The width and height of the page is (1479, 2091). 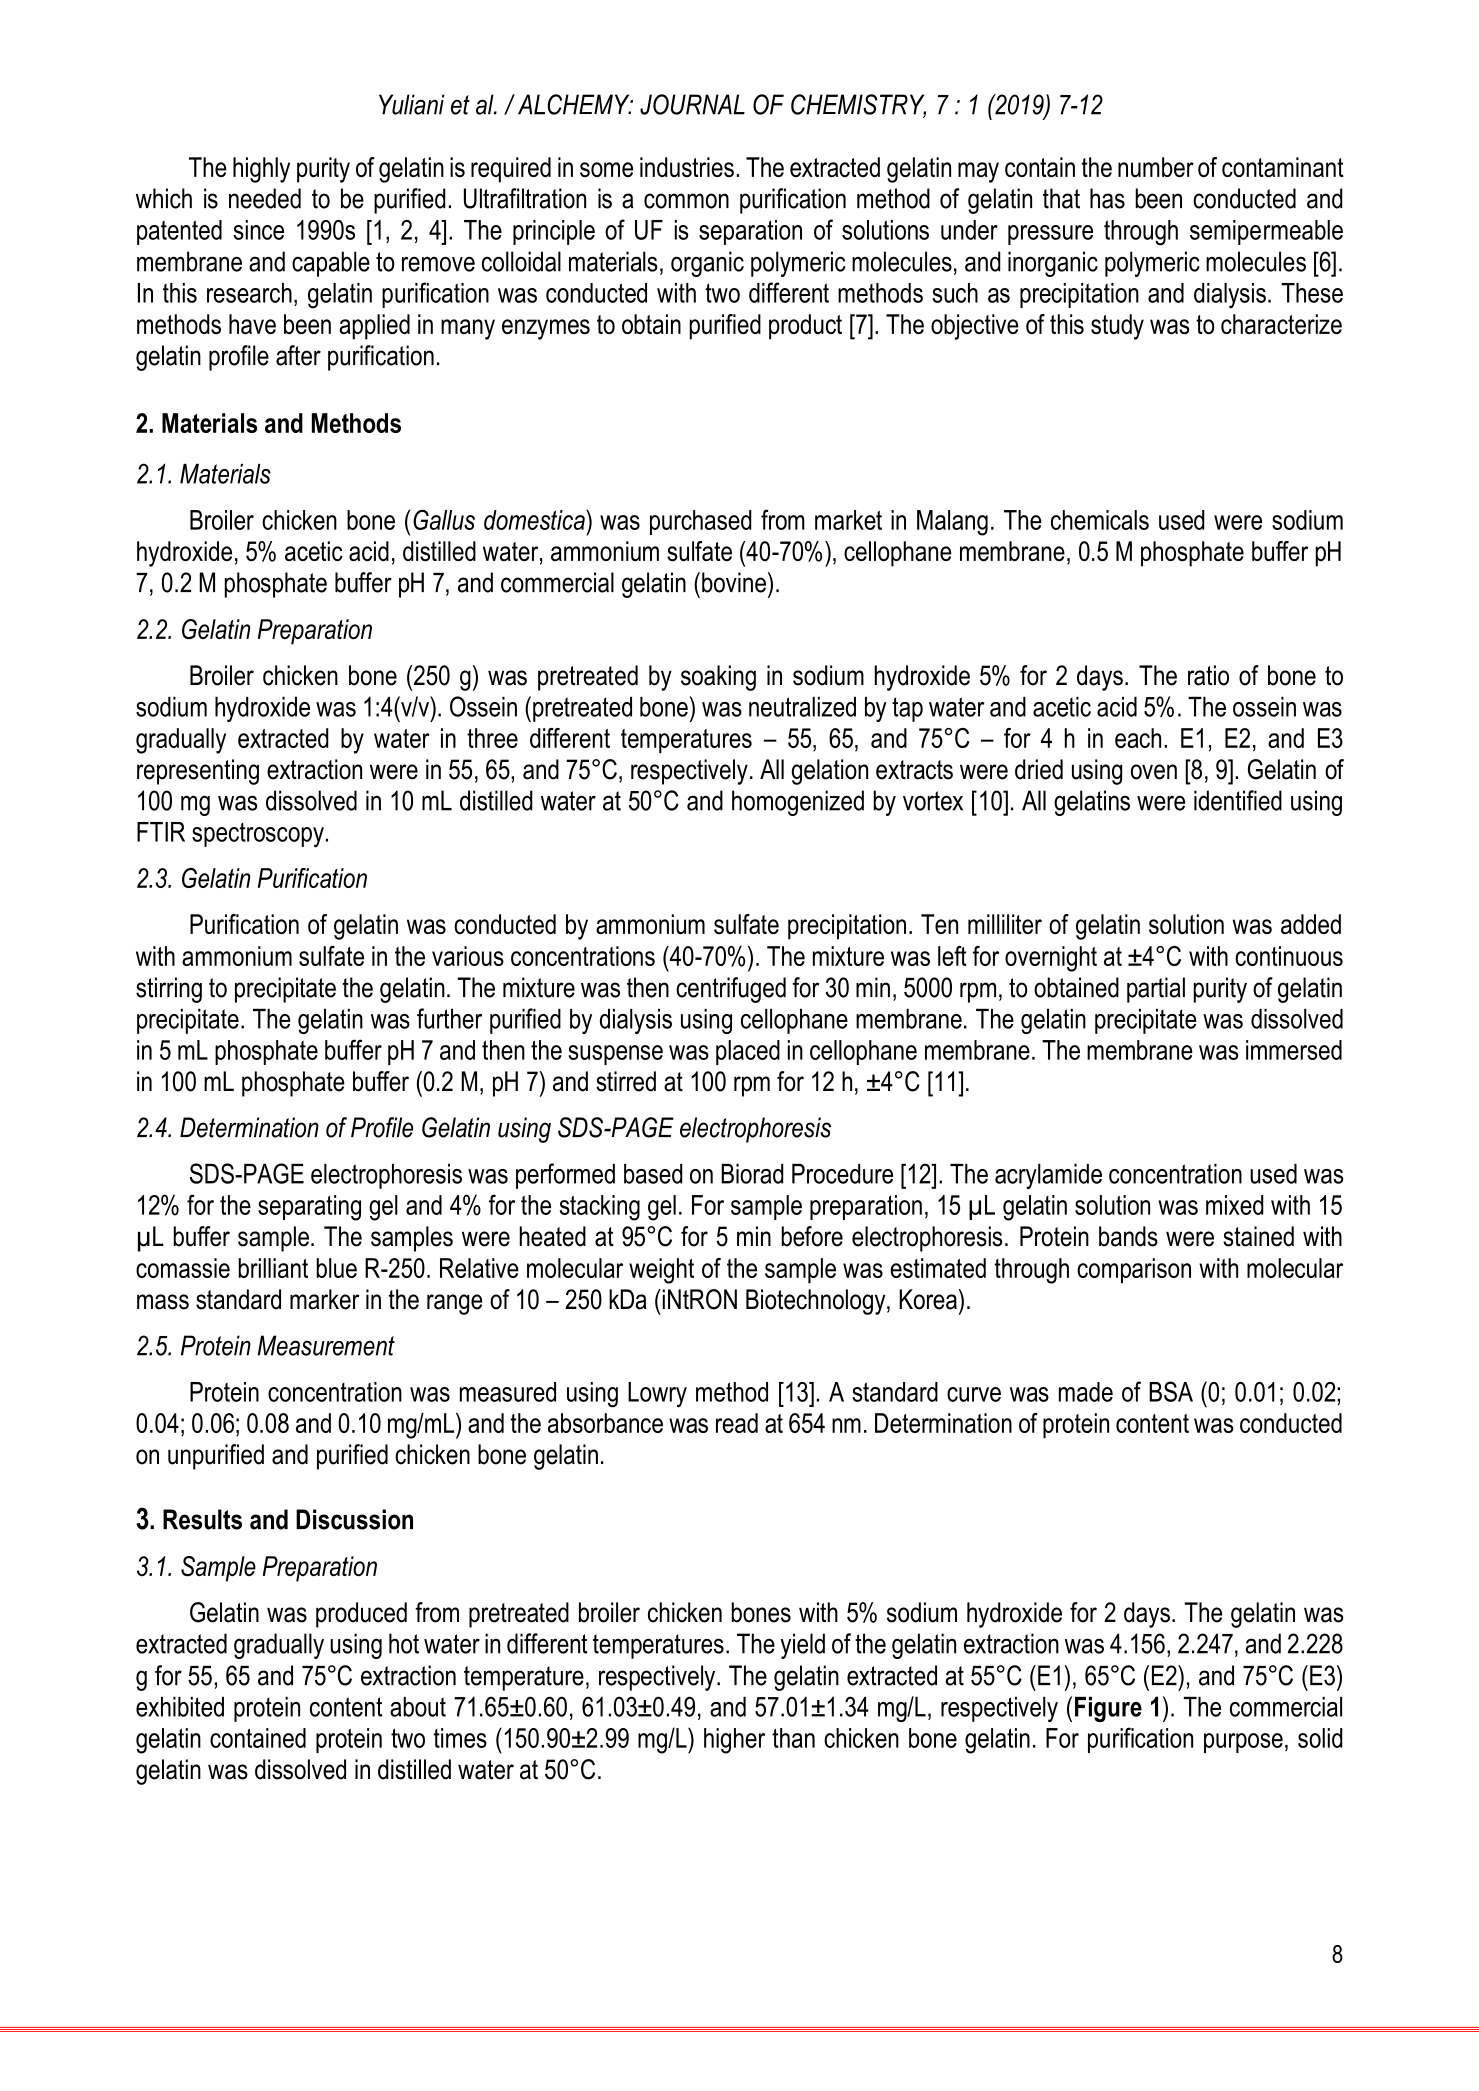 What do you see at coordinates (687, 167) in the page?
I see `industries` at bounding box center [687, 167].
